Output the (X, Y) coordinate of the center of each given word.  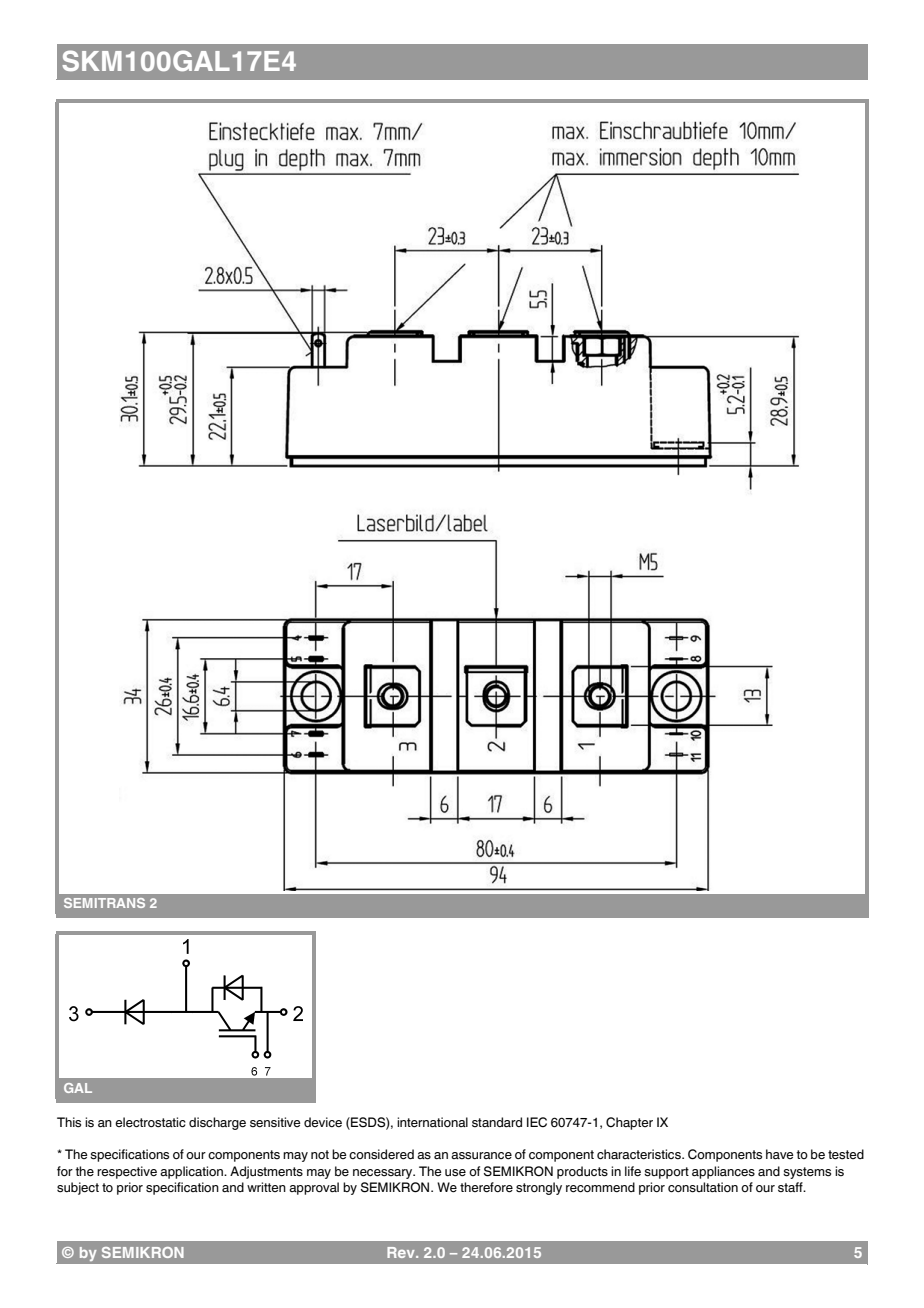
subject (78, 1188)
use (455, 1173)
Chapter (629, 1123)
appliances (723, 1172)
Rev (402, 1252)
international (432, 1122)
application (192, 1172)
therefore (486, 1187)
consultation (703, 1187)
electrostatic (150, 1122)
